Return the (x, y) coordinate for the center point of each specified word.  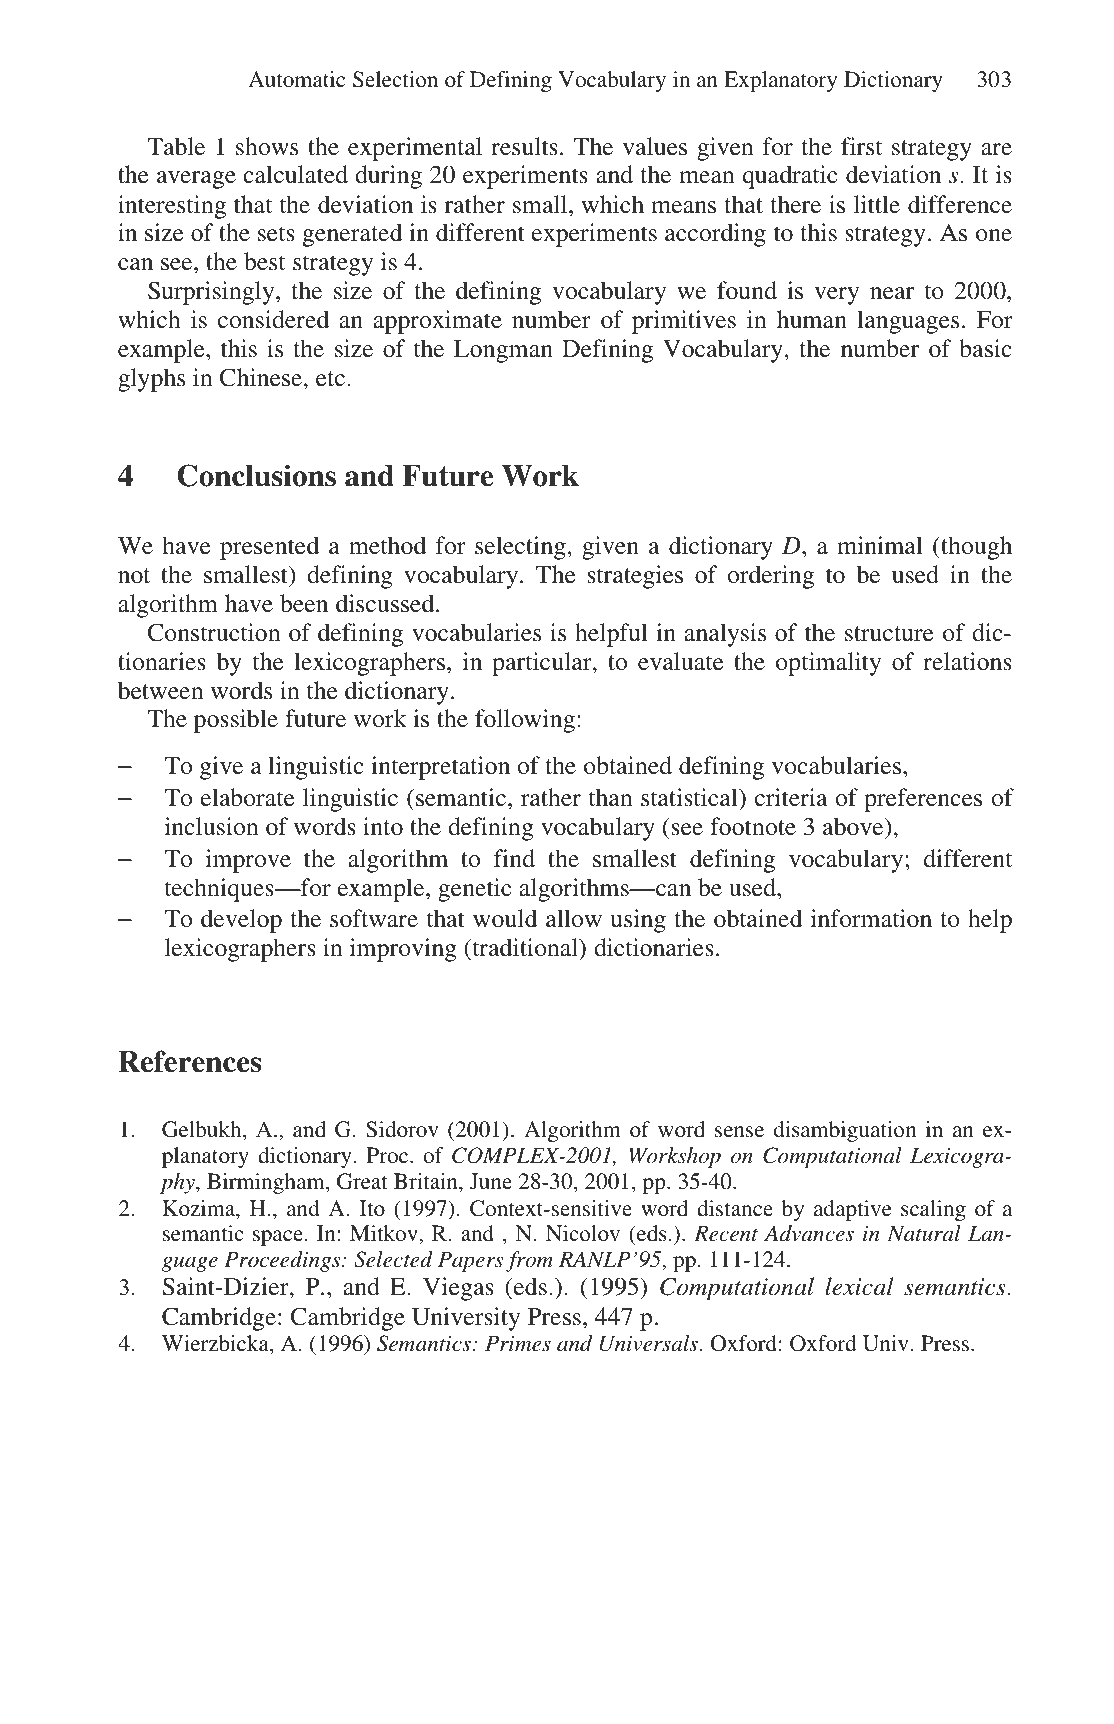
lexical (859, 1286)
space (278, 1238)
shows (267, 146)
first (861, 146)
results (524, 146)
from (529, 1261)
